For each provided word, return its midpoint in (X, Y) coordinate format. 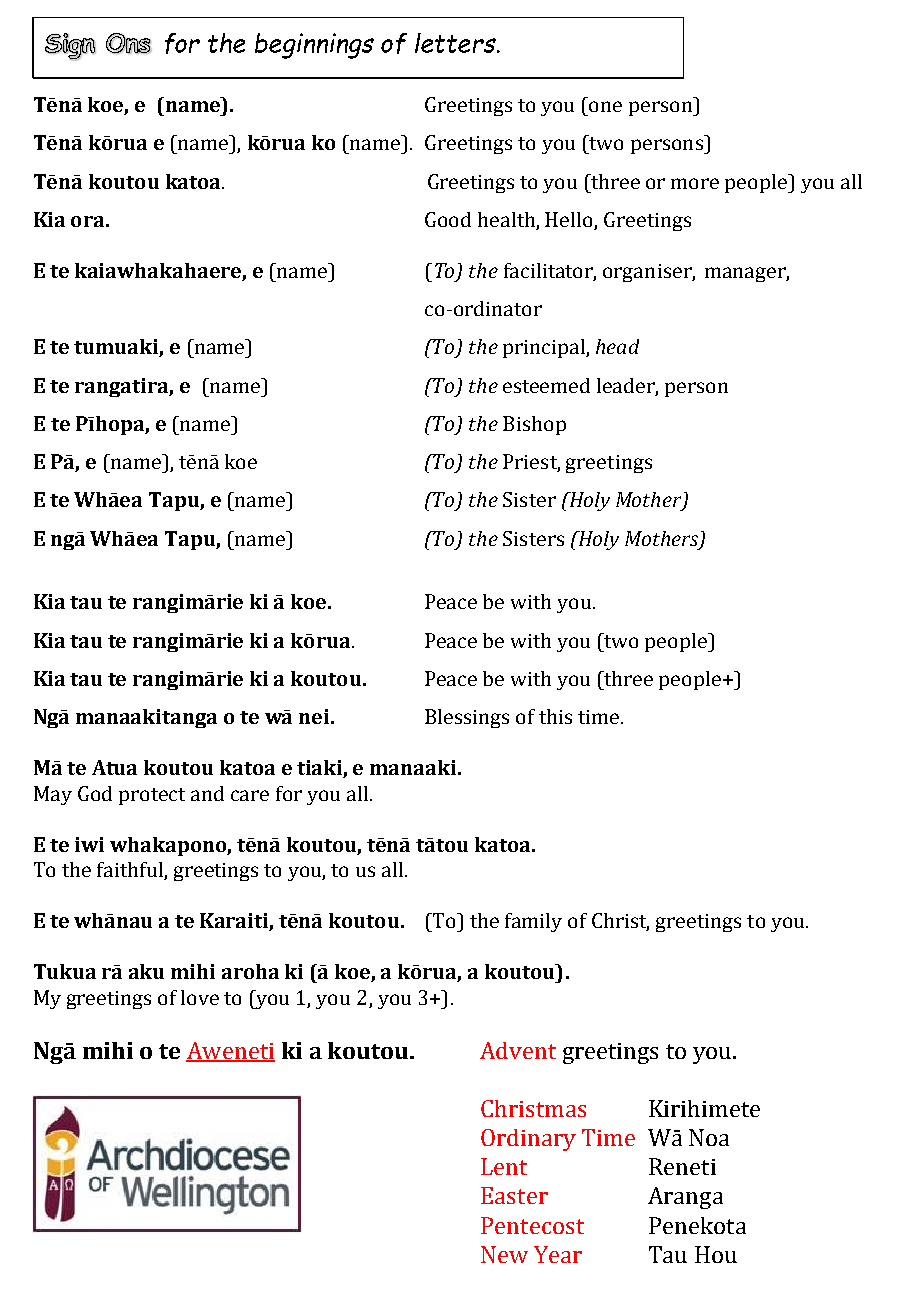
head (617, 346)
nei (315, 716)
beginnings (314, 46)
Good (448, 219)
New (504, 1254)
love (200, 997)
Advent (518, 1050)
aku (146, 971)
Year (558, 1254)
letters (456, 43)
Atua (114, 767)
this (555, 716)
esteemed (546, 385)
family (533, 922)
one (605, 106)
